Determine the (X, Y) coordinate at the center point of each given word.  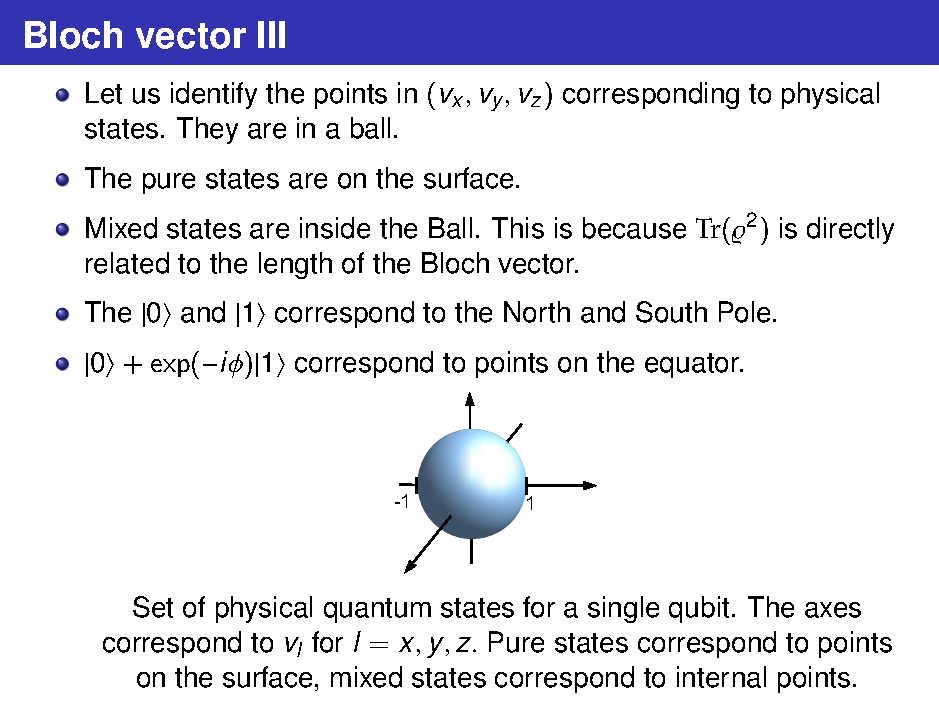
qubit (699, 609)
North (537, 312)
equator (693, 365)
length (295, 265)
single (623, 609)
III (271, 34)
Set (153, 607)
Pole (744, 312)
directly (850, 230)
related (127, 263)
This (518, 228)
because (634, 228)
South (671, 312)
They (207, 130)
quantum (377, 610)
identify (214, 95)
